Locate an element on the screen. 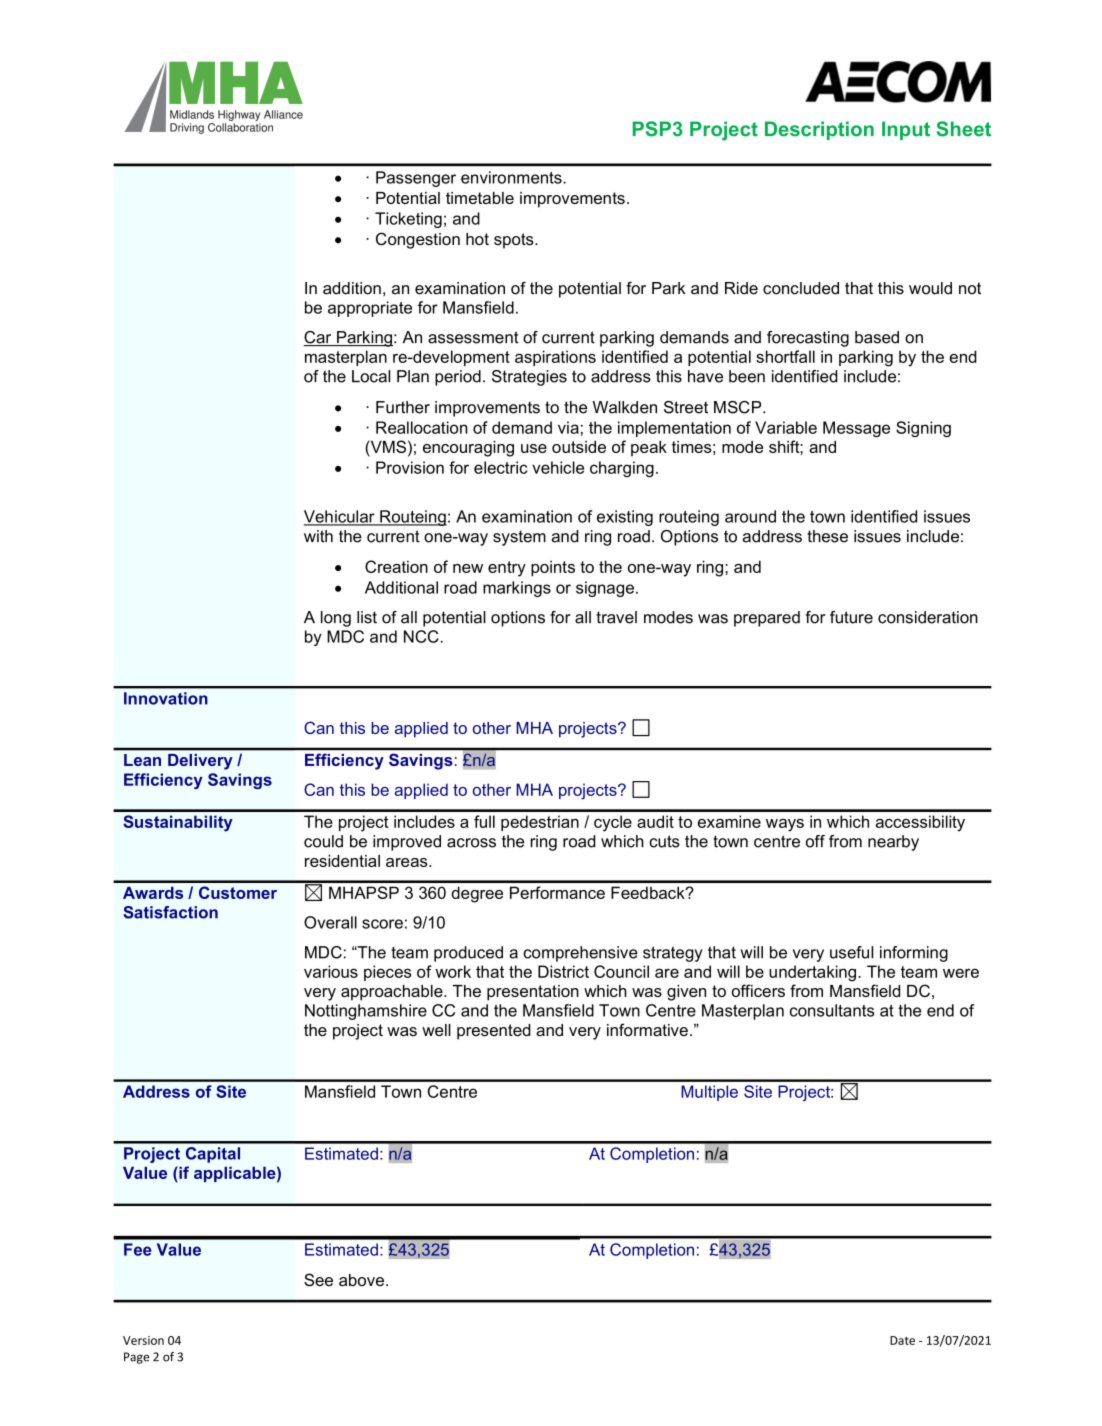  above is located at coordinates (361, 1280).
